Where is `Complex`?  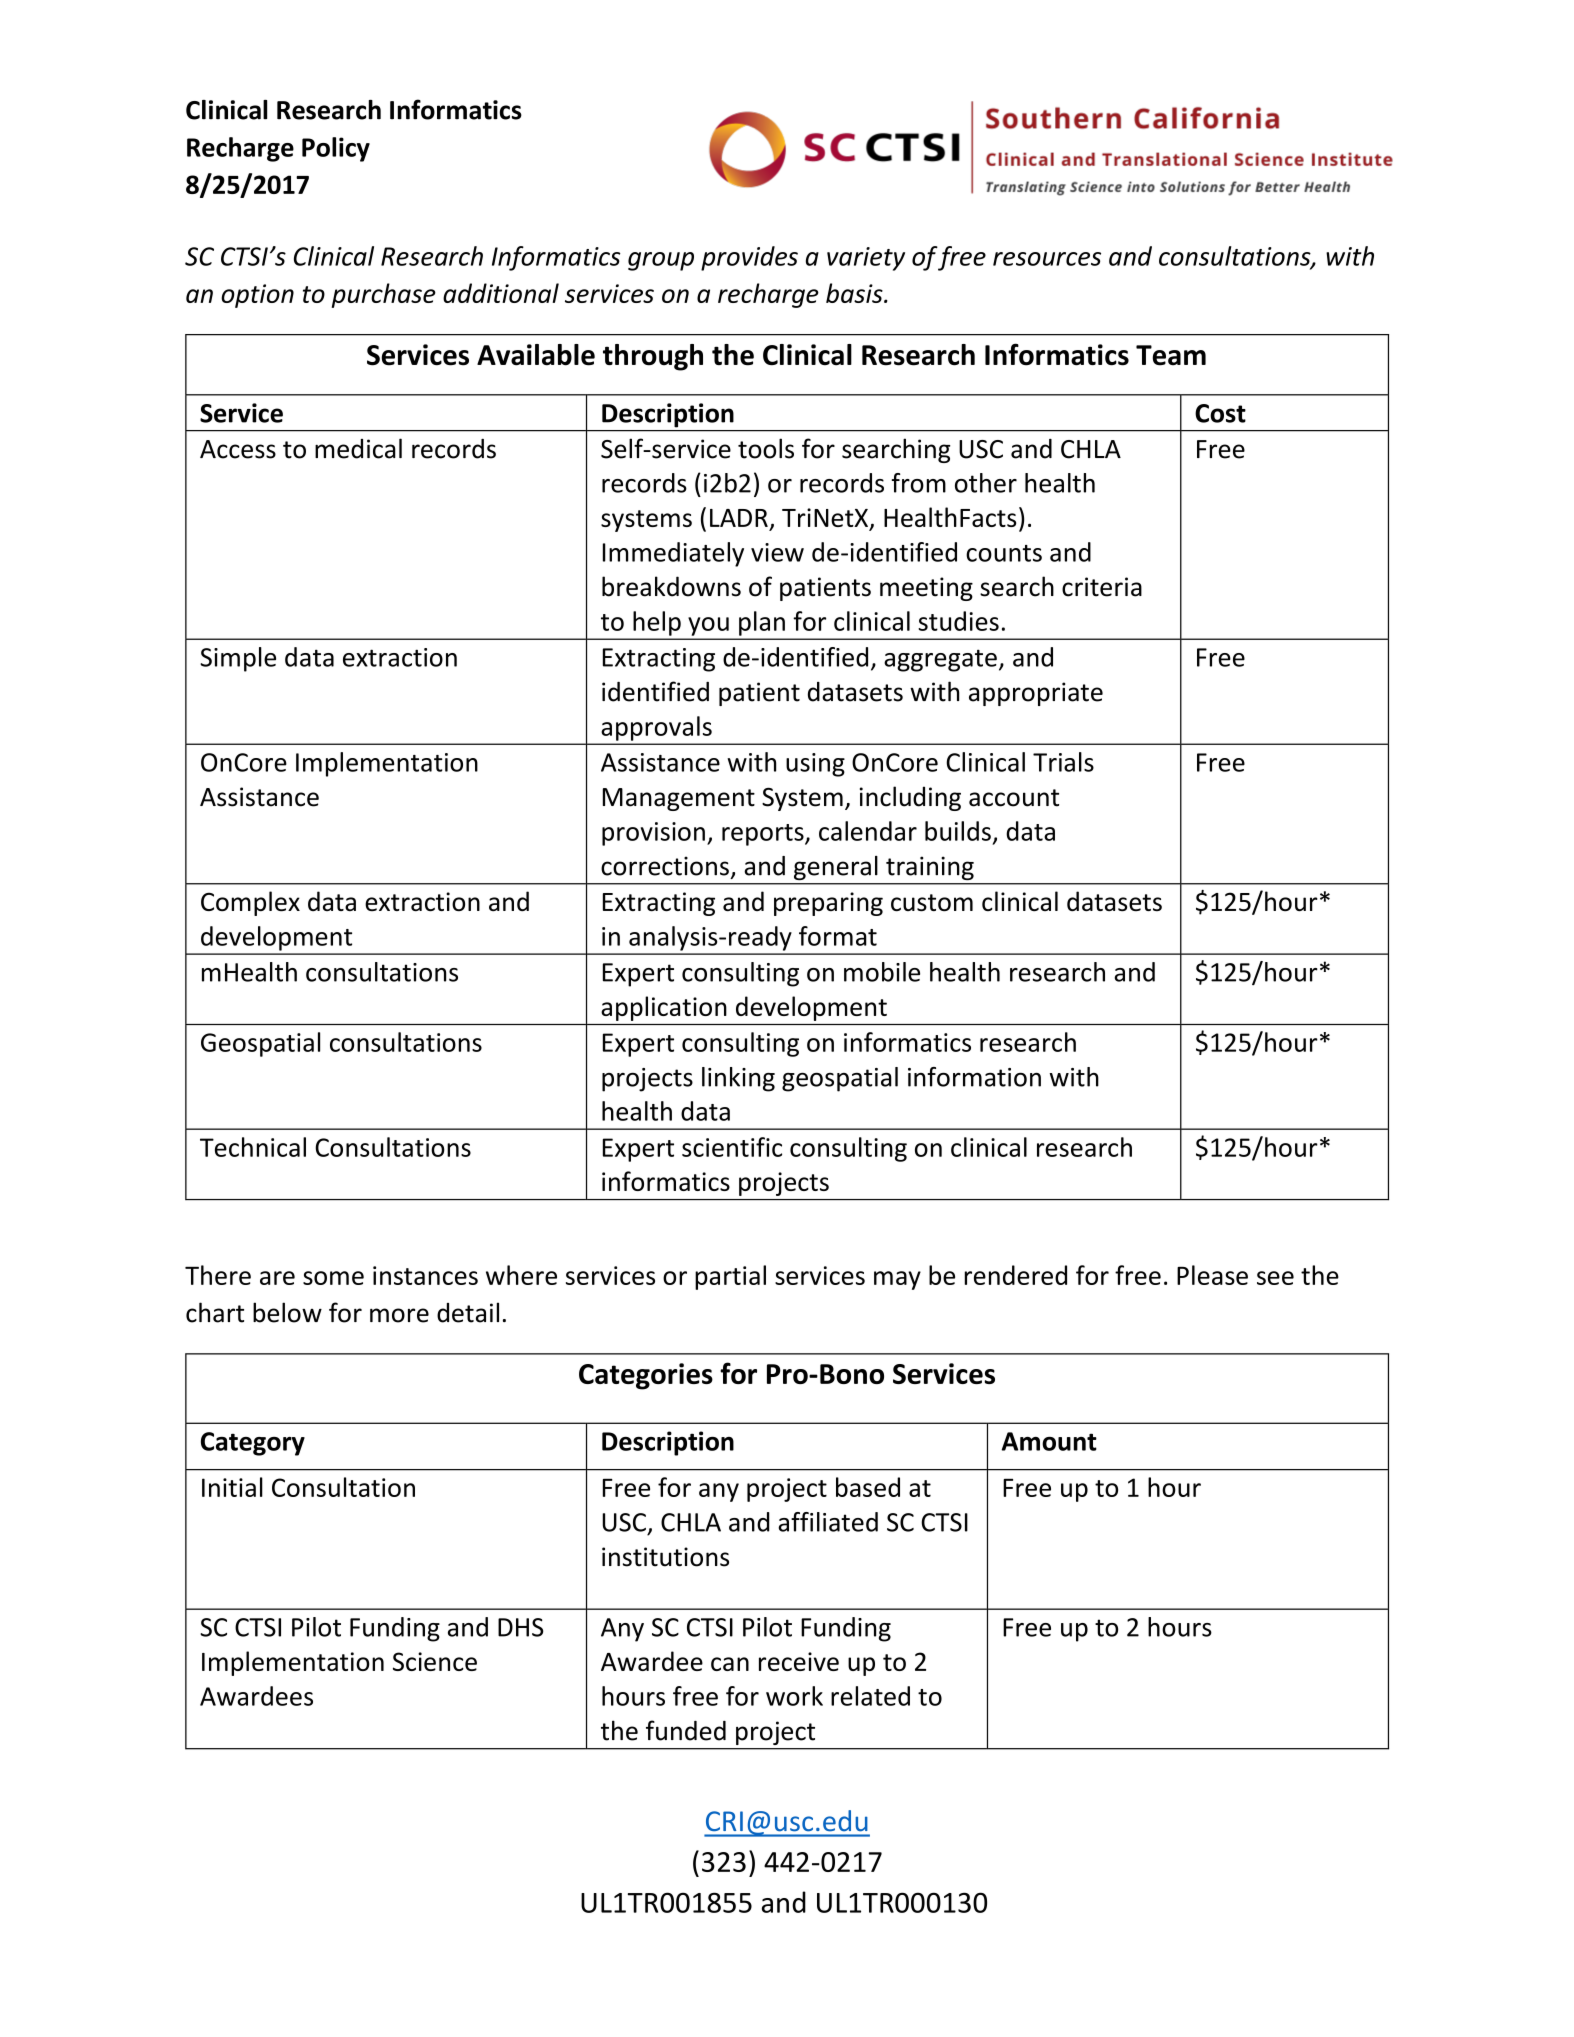 Complex is located at coordinates (250, 903).
